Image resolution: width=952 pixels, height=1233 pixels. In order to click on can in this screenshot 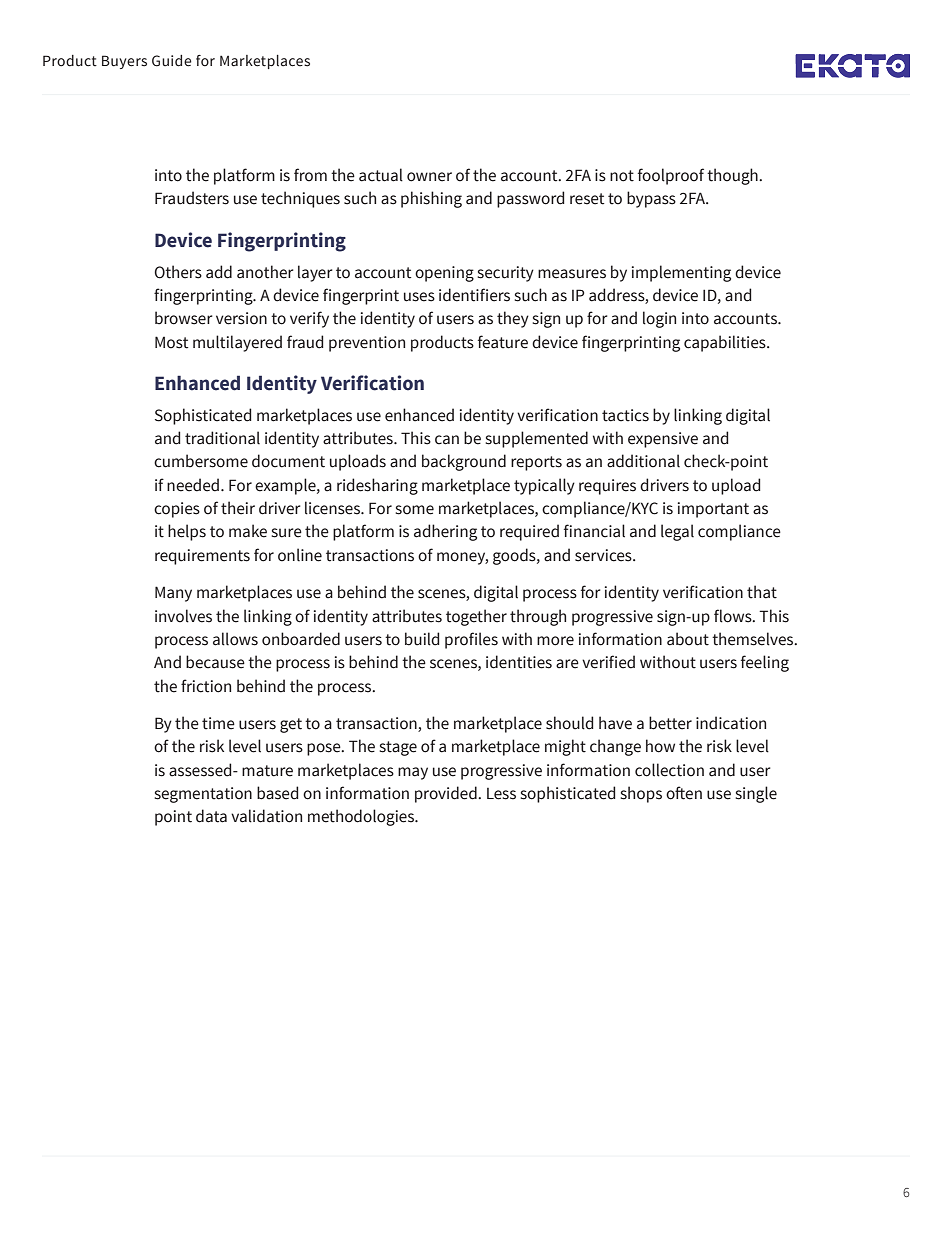, I will do `click(447, 440)`.
